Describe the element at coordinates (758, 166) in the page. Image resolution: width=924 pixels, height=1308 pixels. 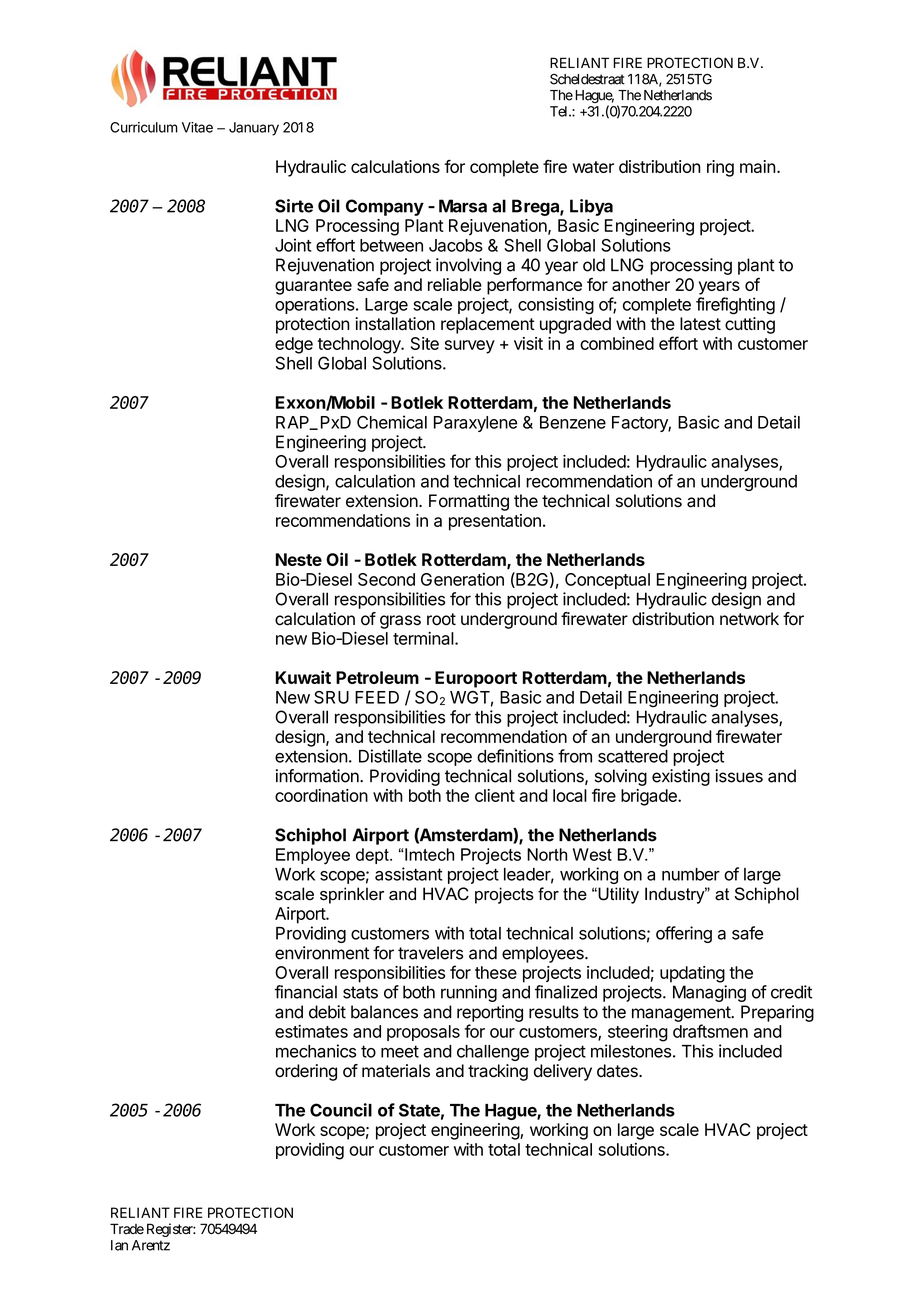
I see `main` at that location.
